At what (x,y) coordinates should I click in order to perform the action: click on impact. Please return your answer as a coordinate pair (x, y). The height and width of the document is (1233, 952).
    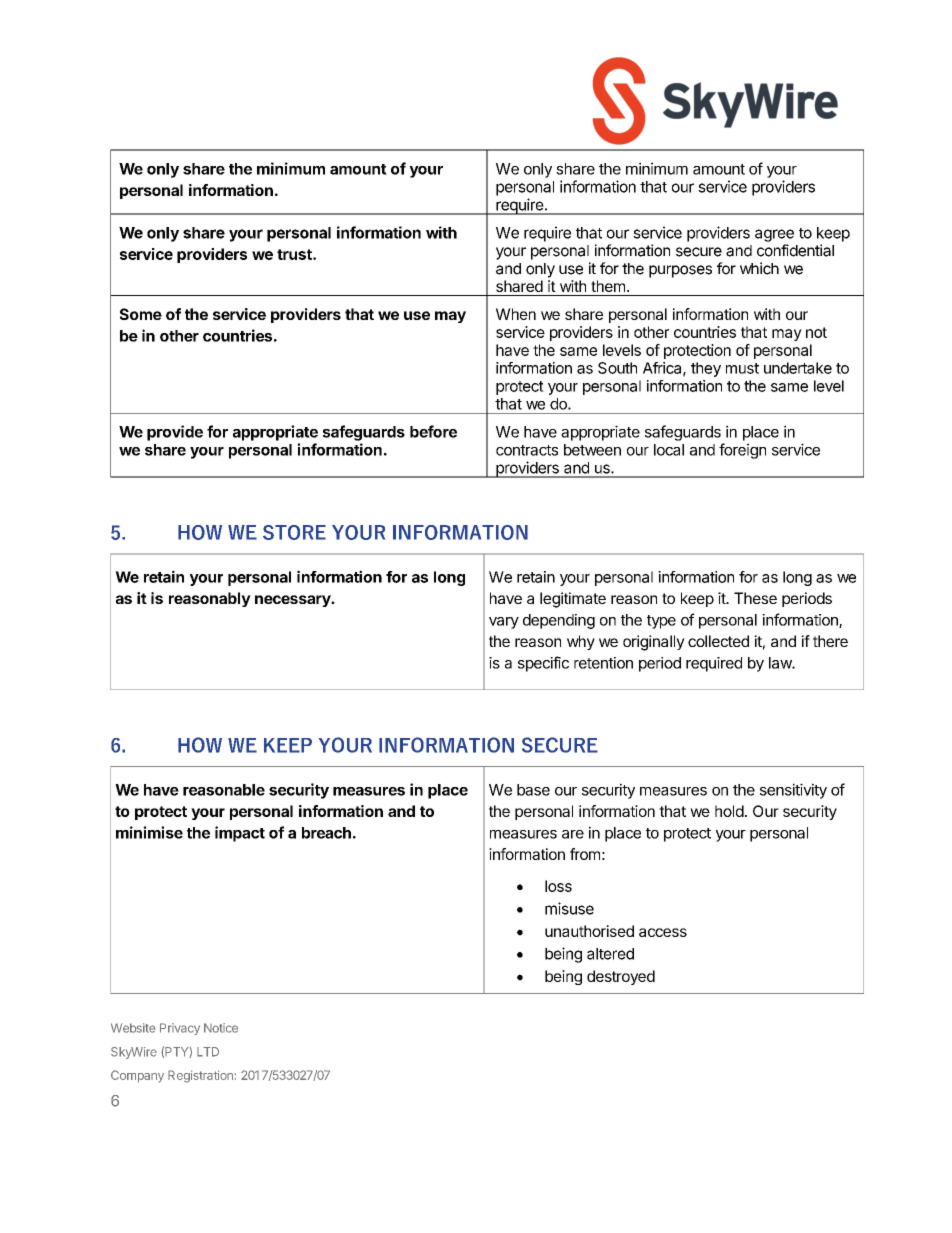
    Looking at the image, I should click on (240, 834).
